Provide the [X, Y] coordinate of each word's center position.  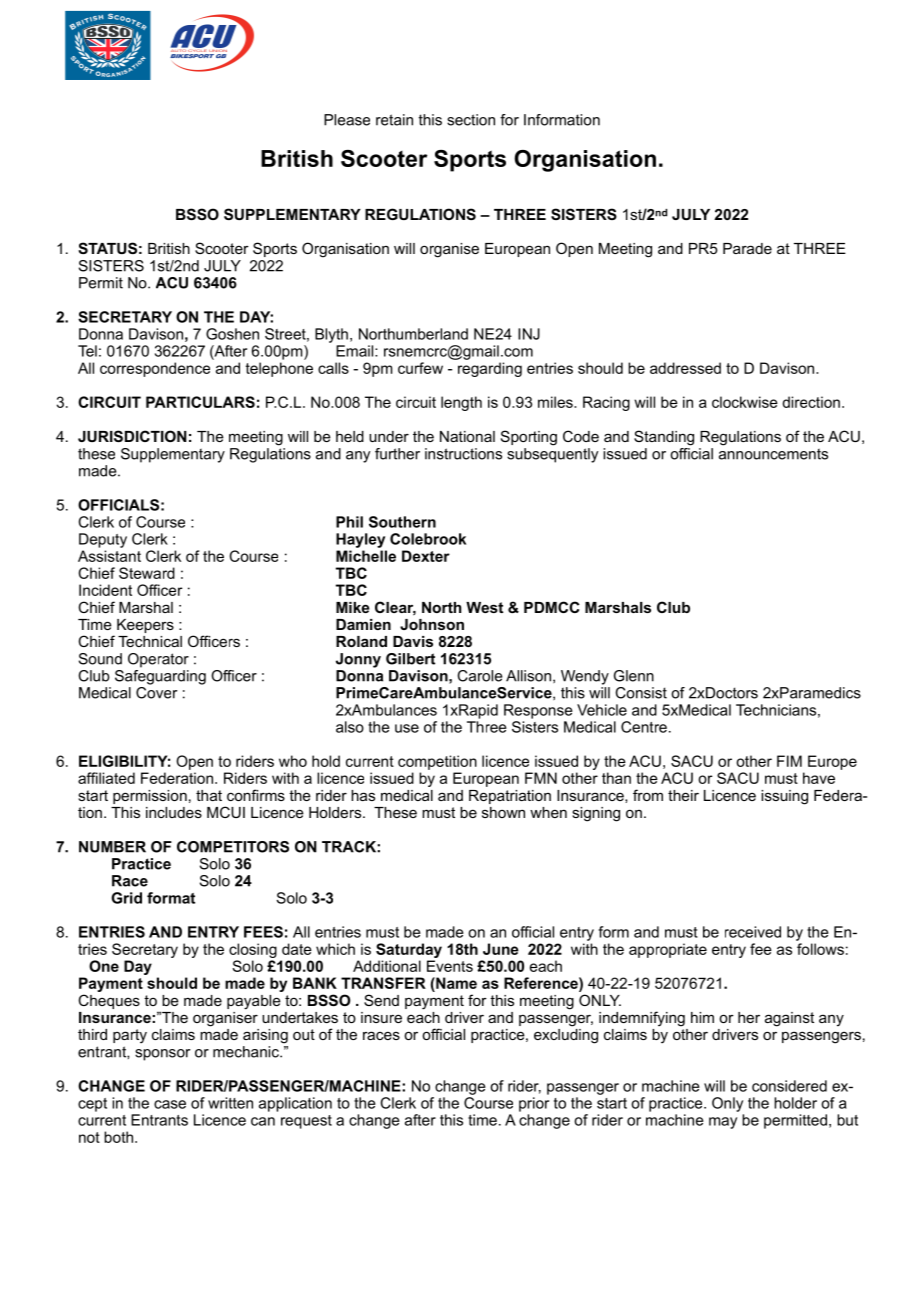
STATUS [107, 248]
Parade [747, 248]
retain [394, 120]
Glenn [634, 676]
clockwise [745, 402]
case [170, 1104]
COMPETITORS [233, 847]
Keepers [145, 626]
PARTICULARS [200, 402]
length [461, 403]
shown [503, 812]
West [484, 607]
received [753, 932]
